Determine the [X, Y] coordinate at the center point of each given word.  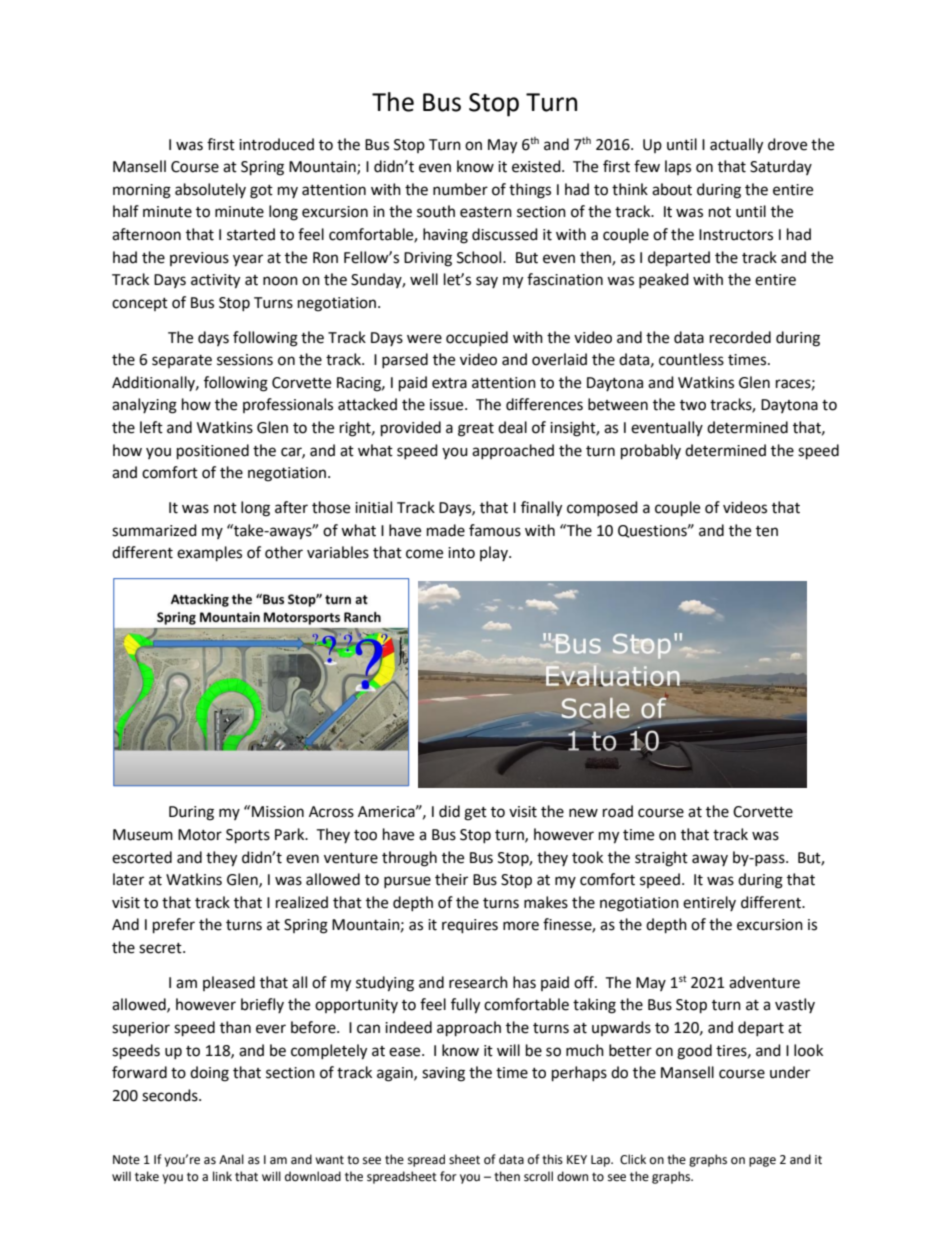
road [618, 811]
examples [209, 554]
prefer [174, 926]
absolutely [210, 190]
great [476, 430]
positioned [213, 452]
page [762, 1162]
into [461, 553]
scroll [538, 1176]
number [460, 189]
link [222, 1176]
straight [661, 859]
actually [736, 146]
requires [470, 926]
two [693, 405]
